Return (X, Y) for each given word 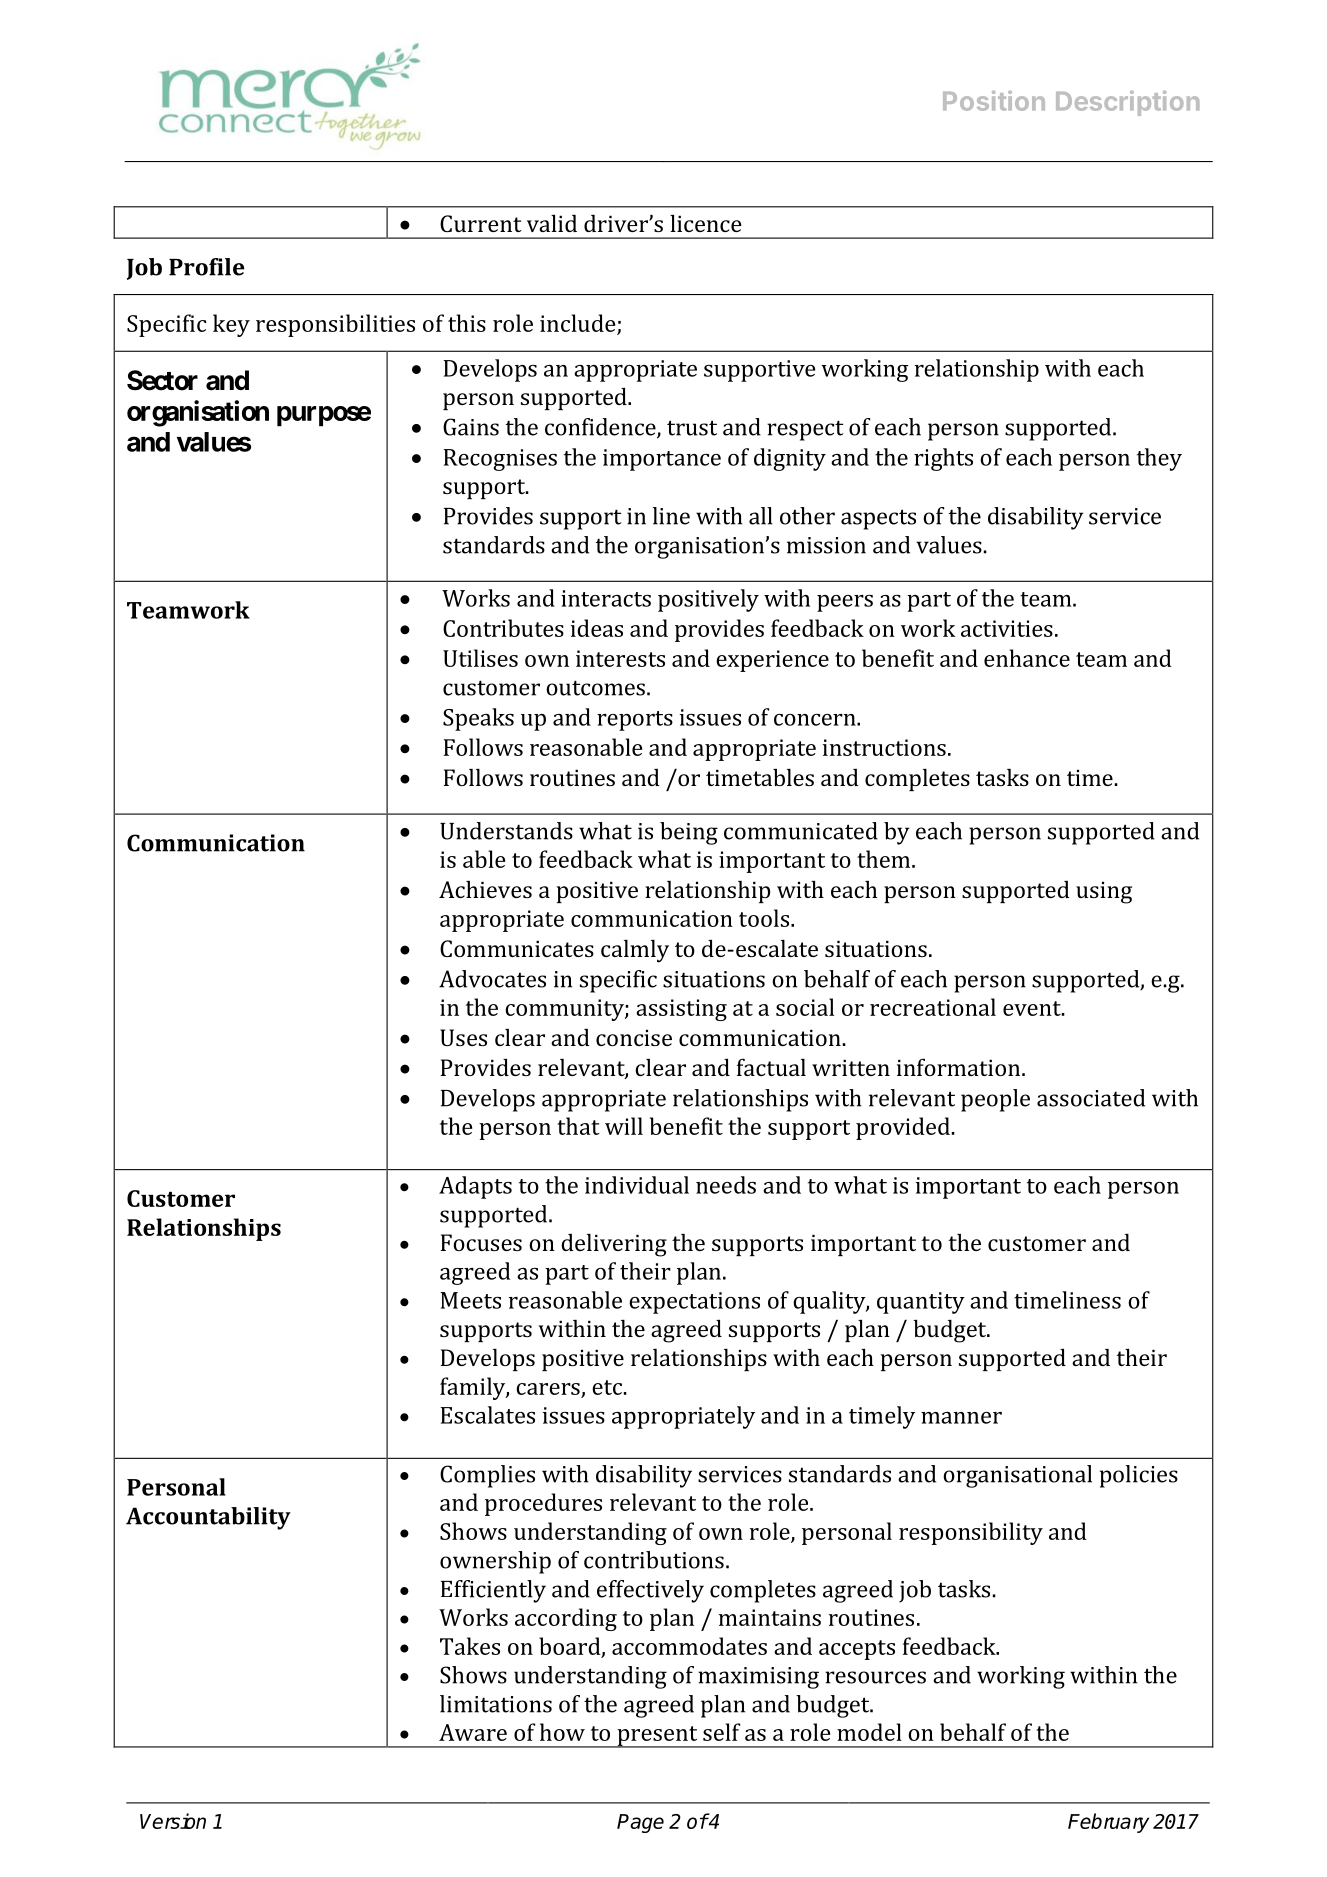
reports (635, 721)
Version (173, 1821)
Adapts (475, 1187)
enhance (1027, 658)
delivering (614, 1245)
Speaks (478, 719)
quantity (921, 1303)
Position (994, 101)
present (657, 1737)
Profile (206, 267)
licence (706, 223)
